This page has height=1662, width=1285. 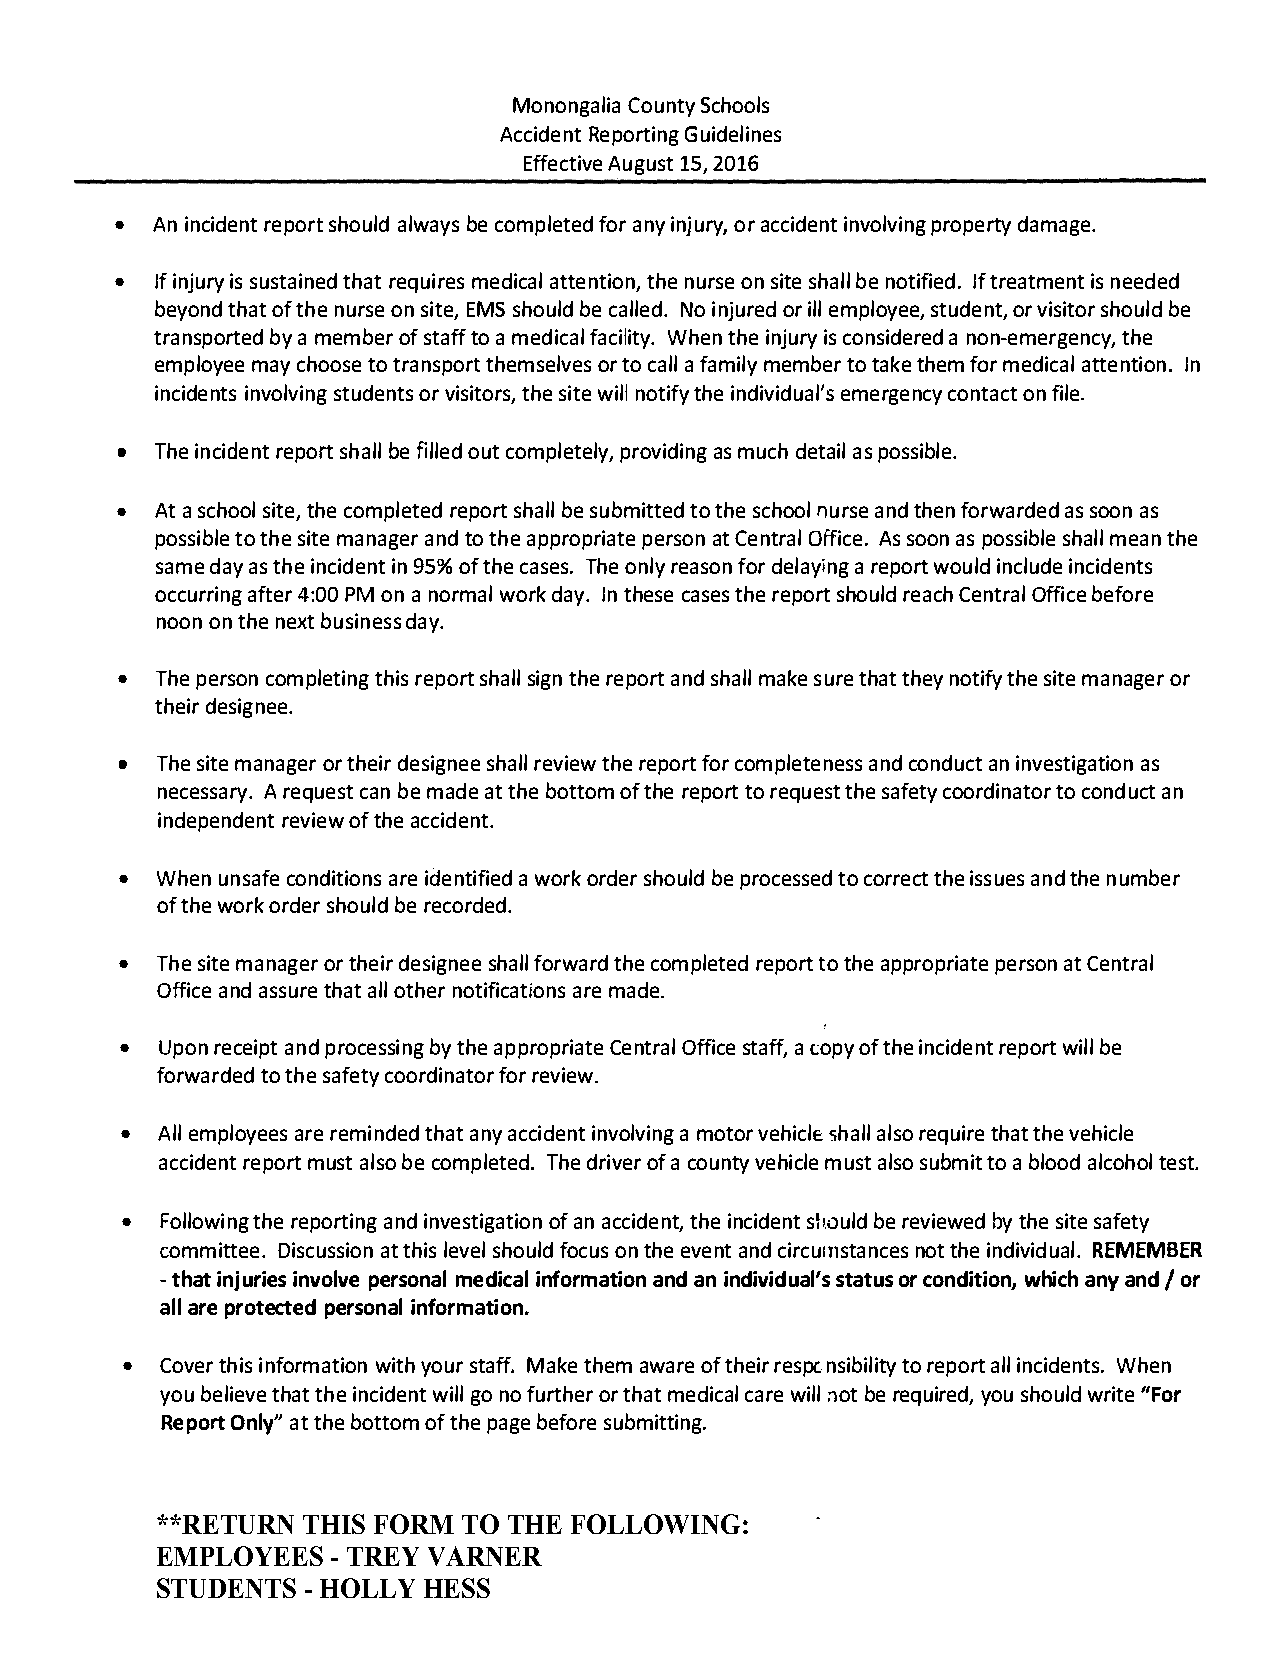 I want to click on they, so click(x=922, y=680).
